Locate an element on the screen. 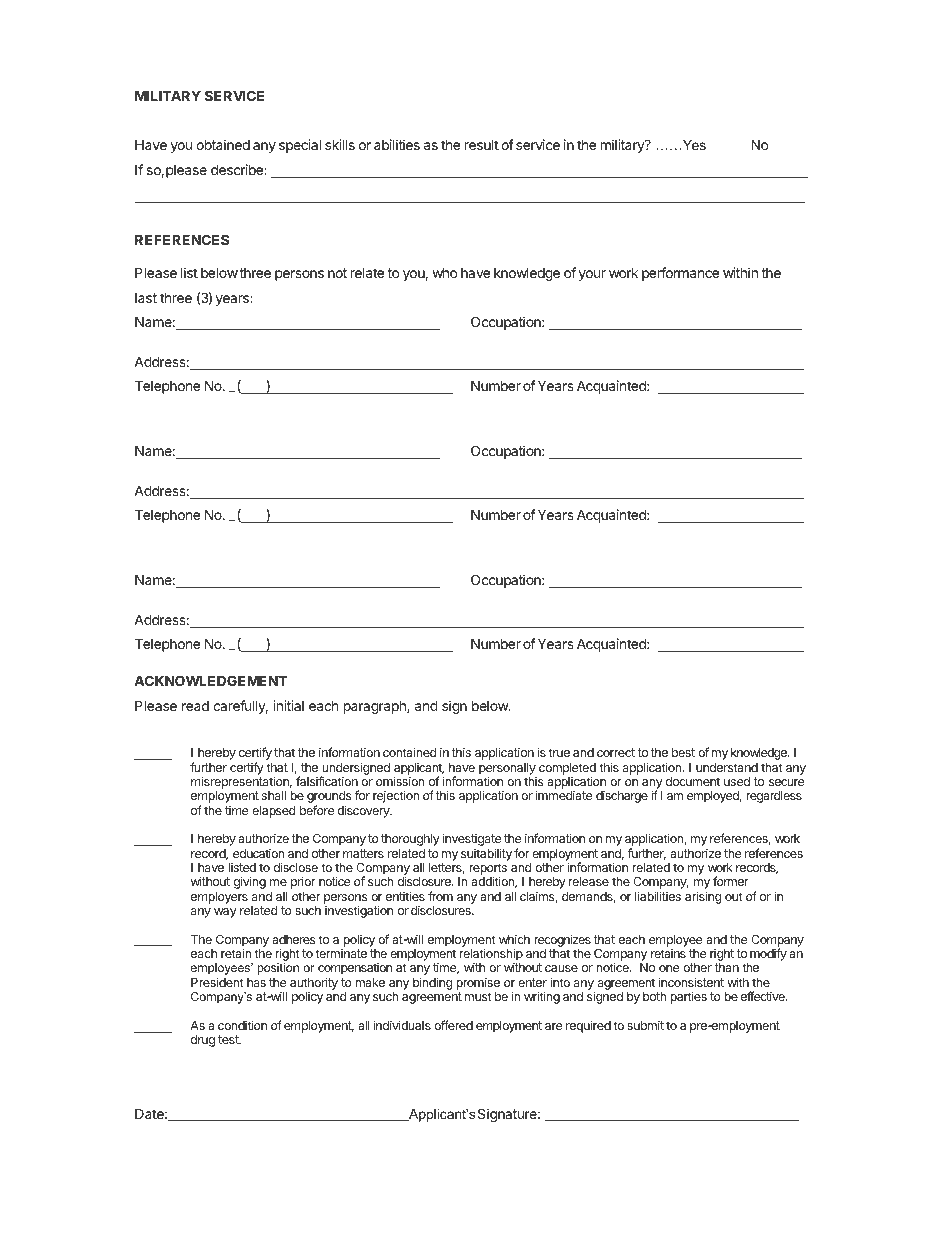 The height and width of the screenshot is (1233, 952). obtained is located at coordinates (223, 144).
